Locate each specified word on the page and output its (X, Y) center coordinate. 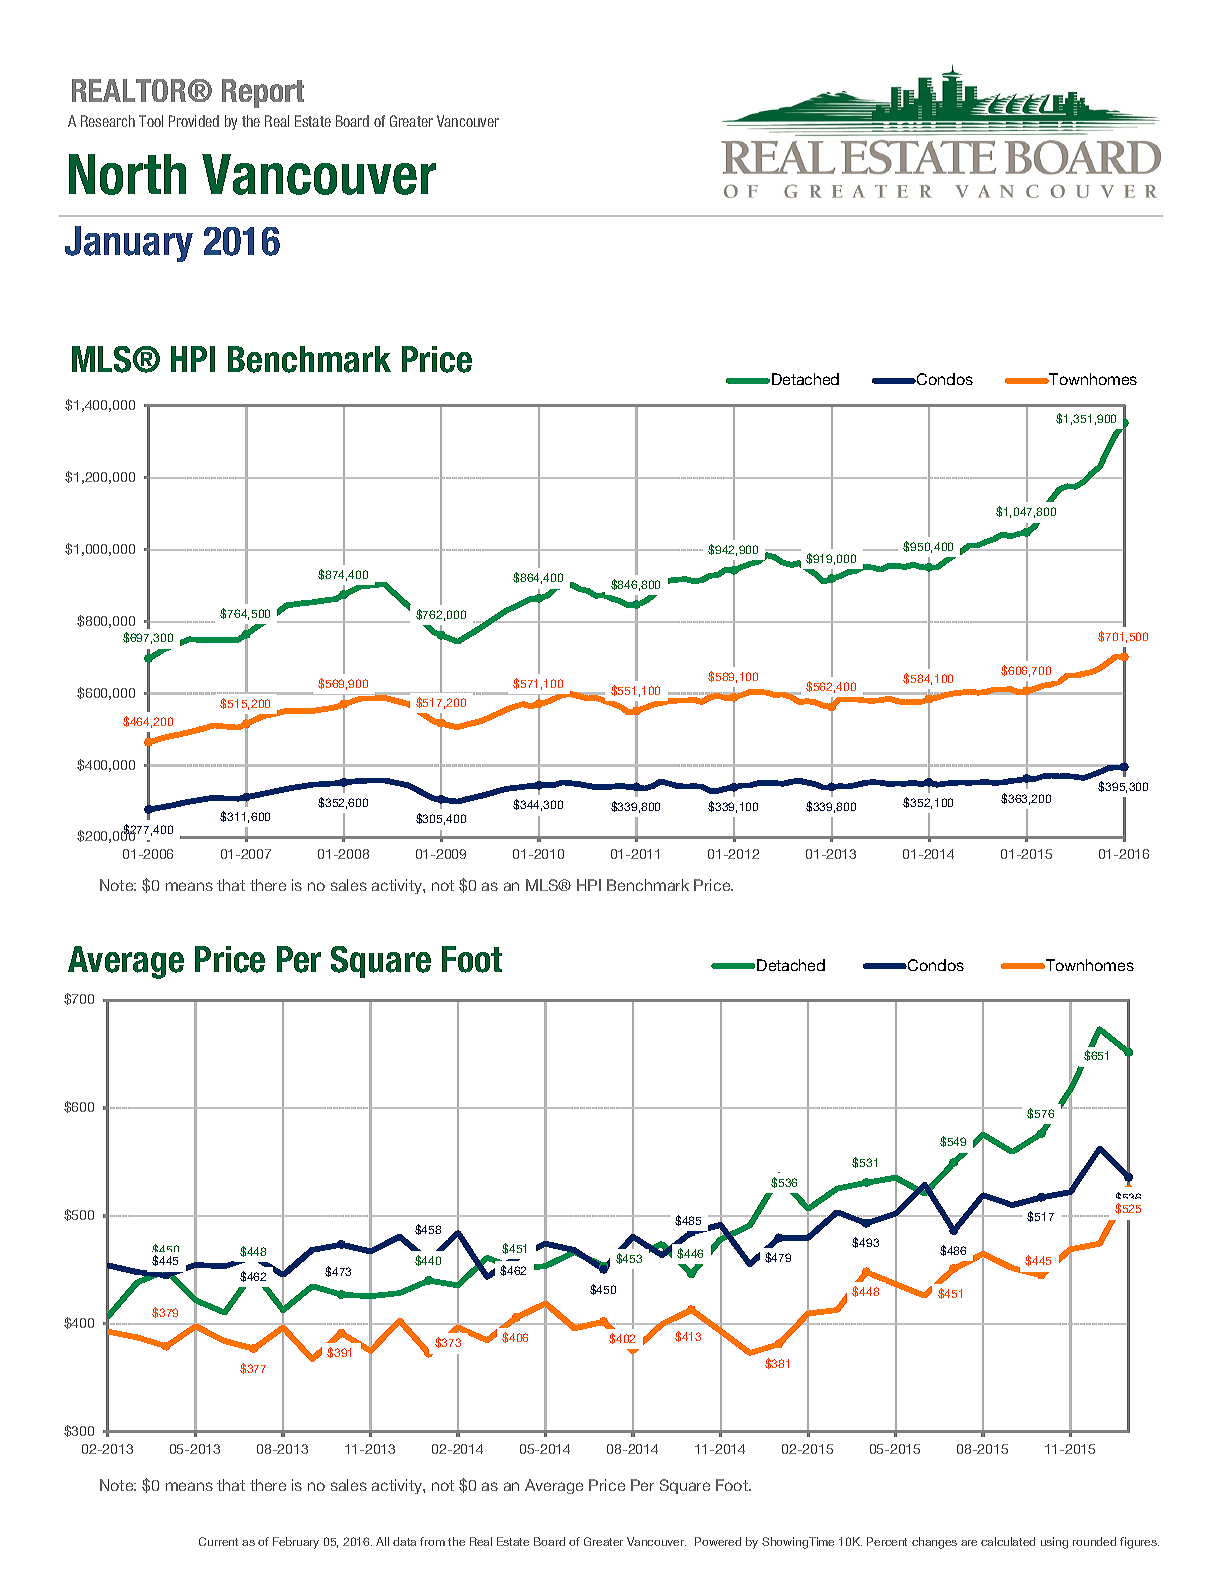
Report (263, 93)
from (432, 1541)
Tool (151, 121)
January (129, 244)
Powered (718, 1541)
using (1054, 1543)
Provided (194, 121)
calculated (1008, 1541)
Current (218, 1541)
